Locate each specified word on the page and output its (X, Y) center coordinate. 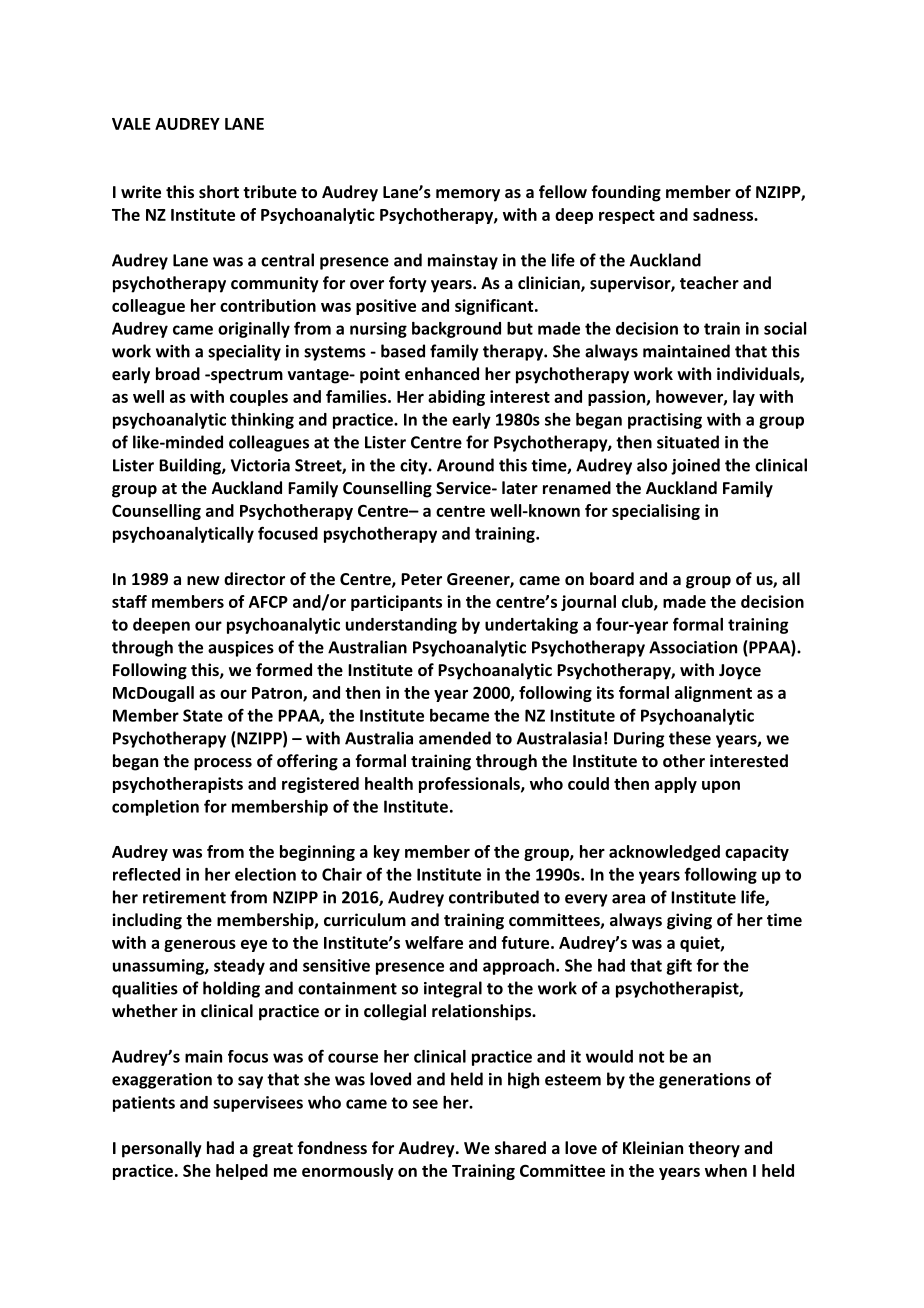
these (690, 738)
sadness (724, 214)
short (219, 191)
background (456, 330)
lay (744, 398)
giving (689, 921)
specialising (656, 512)
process (223, 764)
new (203, 580)
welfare (434, 942)
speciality (244, 352)
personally (162, 1149)
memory (468, 195)
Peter (421, 579)
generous (200, 946)
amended (455, 738)
